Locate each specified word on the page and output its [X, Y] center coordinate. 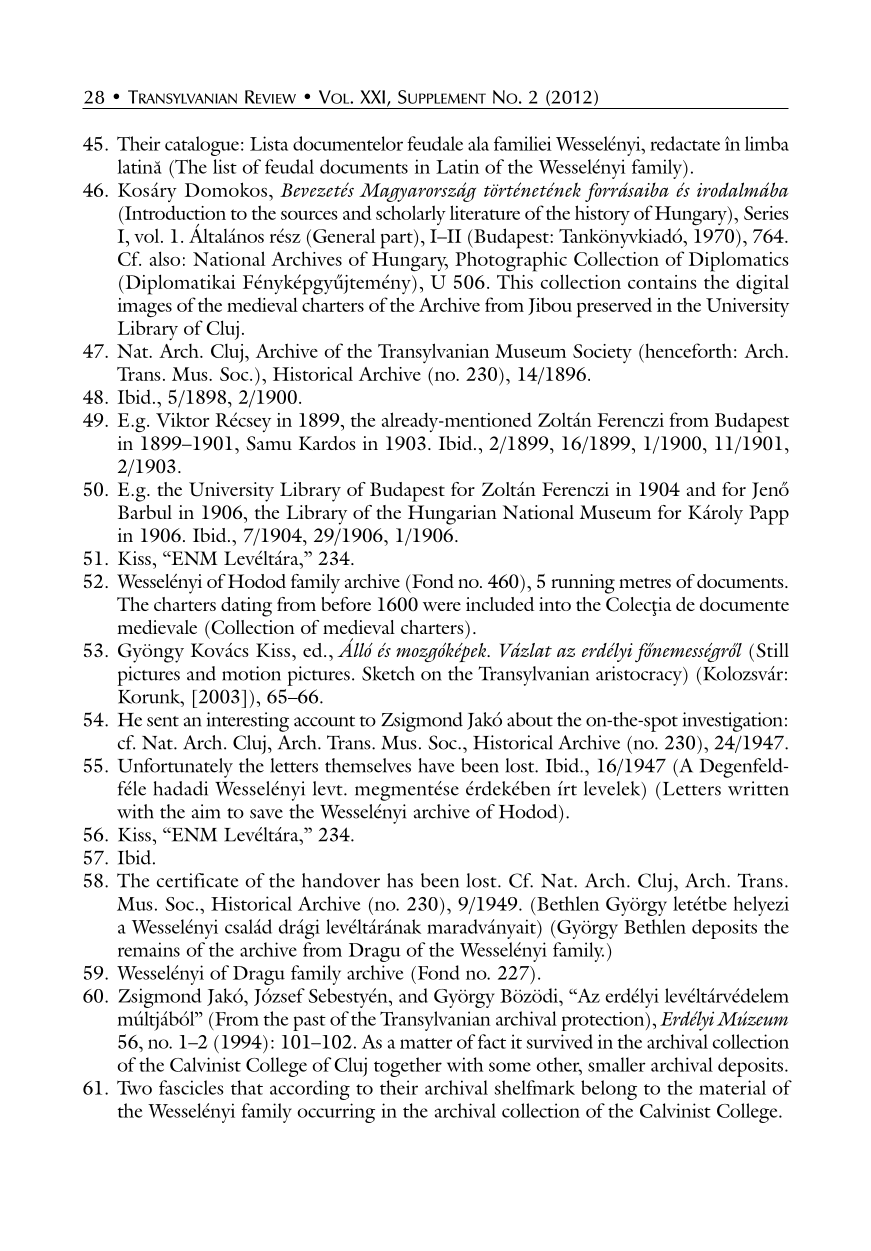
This [515, 282]
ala [478, 143]
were [442, 606]
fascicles [191, 1087]
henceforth [687, 350]
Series [766, 213]
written [758, 788]
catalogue [202, 146]
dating [246, 607]
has [400, 880]
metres [645, 583]
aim [206, 811]
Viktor [182, 419]
